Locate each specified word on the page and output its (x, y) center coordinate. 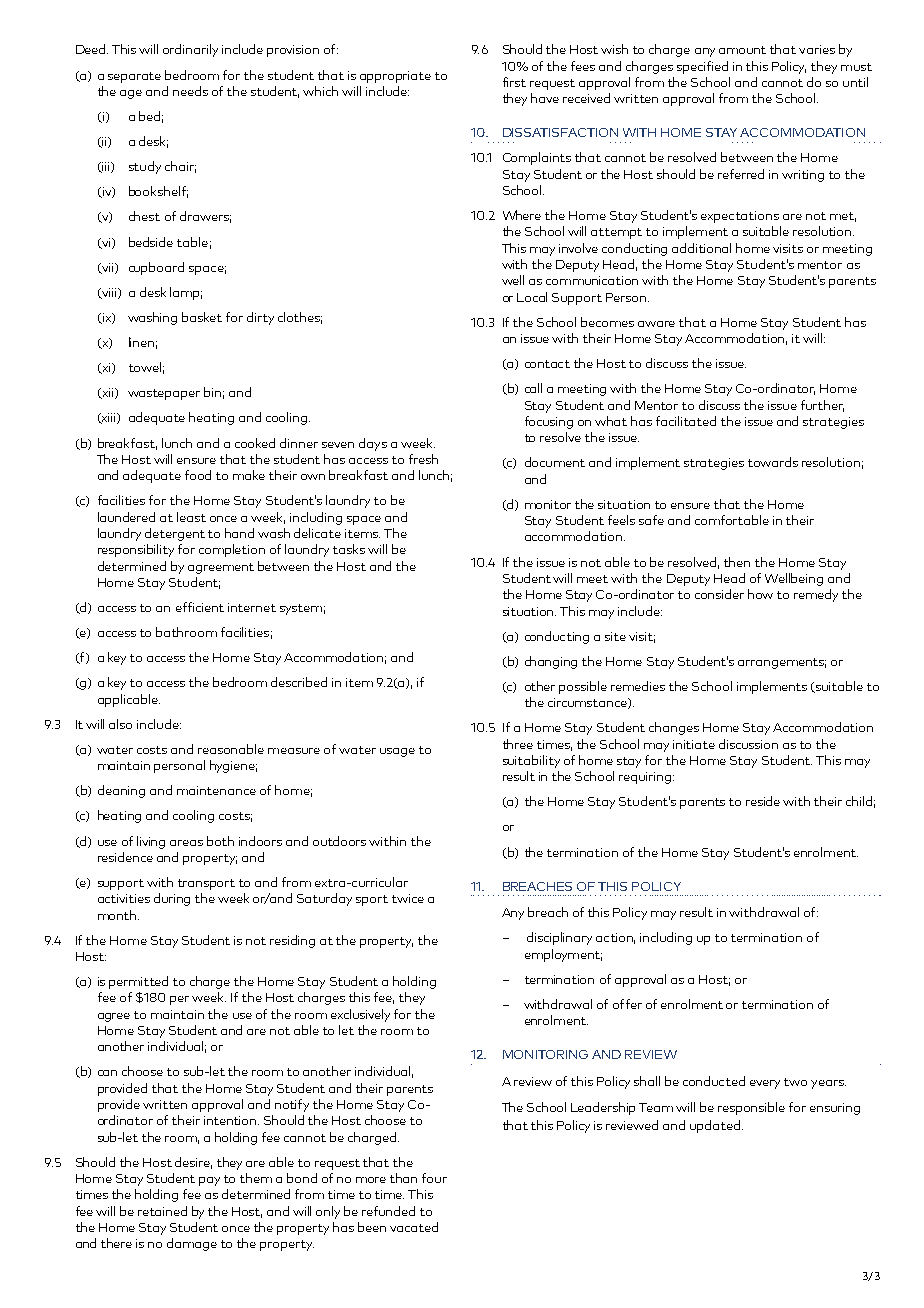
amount (742, 50)
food (198, 475)
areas (186, 843)
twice (408, 898)
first (514, 82)
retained (162, 1211)
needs (190, 91)
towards (773, 462)
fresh (423, 459)
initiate (694, 744)
